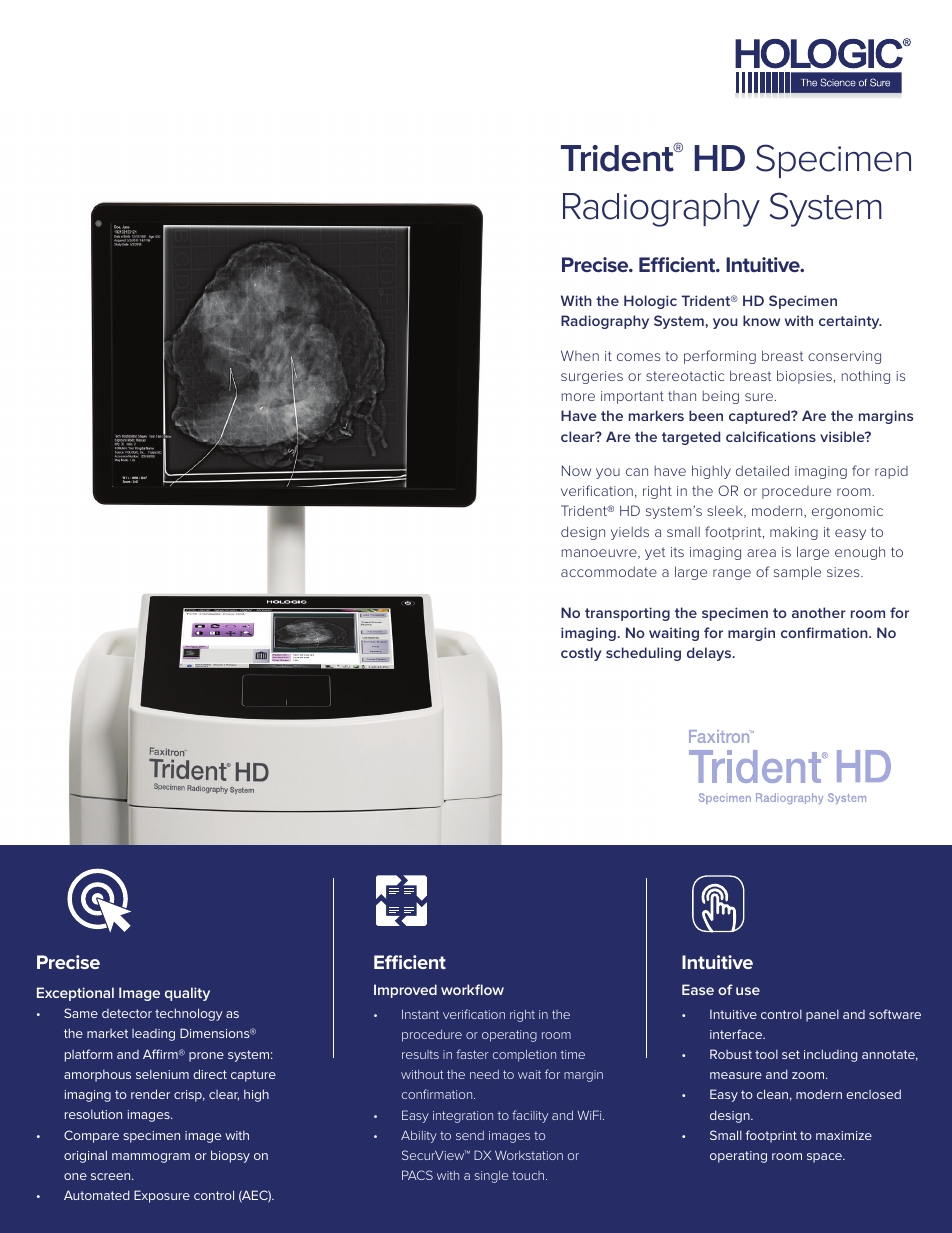  I want to click on mammogram, so click(151, 1158).
